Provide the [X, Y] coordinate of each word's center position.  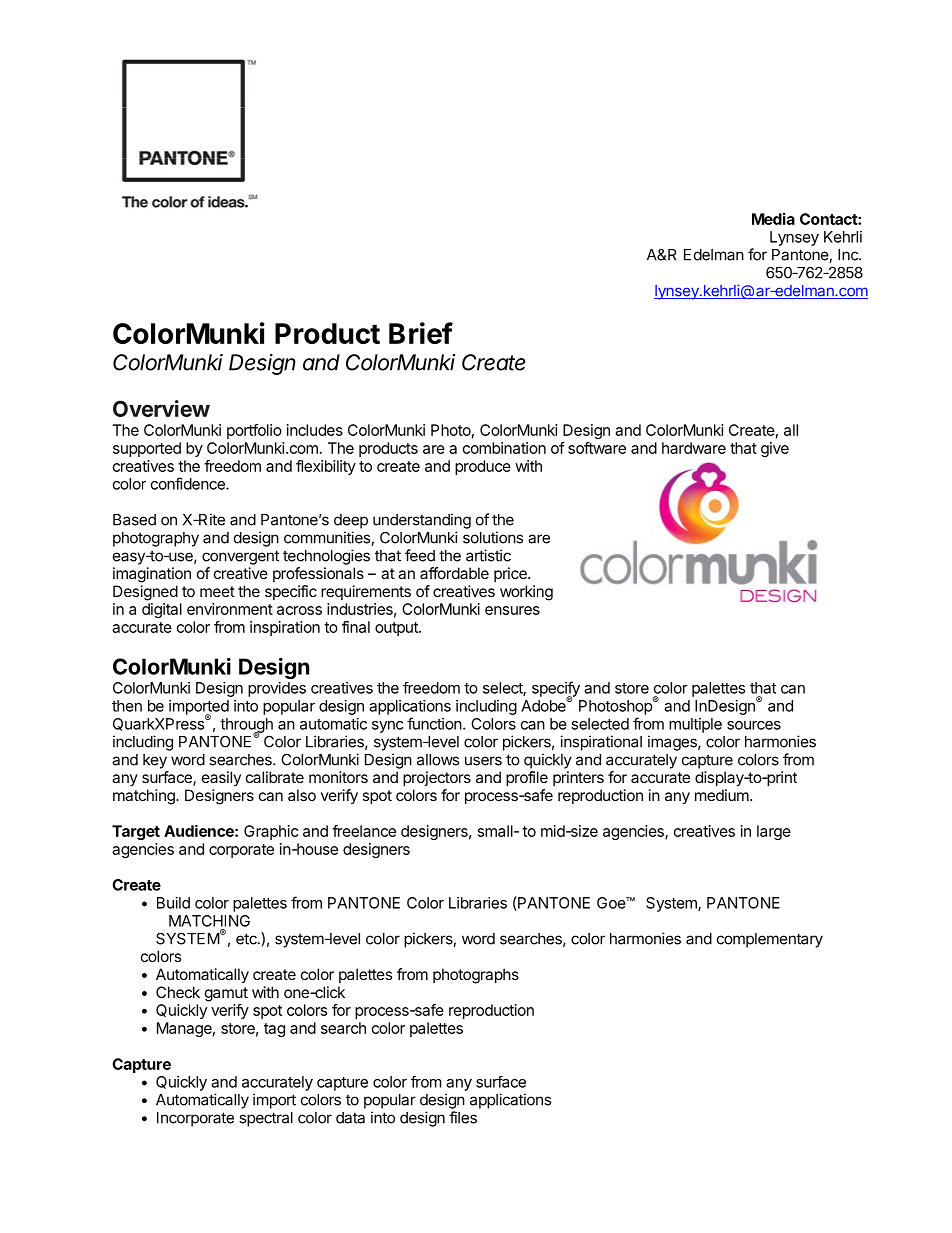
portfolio [254, 431]
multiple [695, 725]
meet [217, 591]
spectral [266, 1119]
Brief [421, 333]
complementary [770, 940]
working [526, 593]
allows [438, 760]
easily [221, 778]
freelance [364, 831]
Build [173, 903]
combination [504, 448]
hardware [694, 448]
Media [773, 219]
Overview [161, 408]
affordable [454, 573]
